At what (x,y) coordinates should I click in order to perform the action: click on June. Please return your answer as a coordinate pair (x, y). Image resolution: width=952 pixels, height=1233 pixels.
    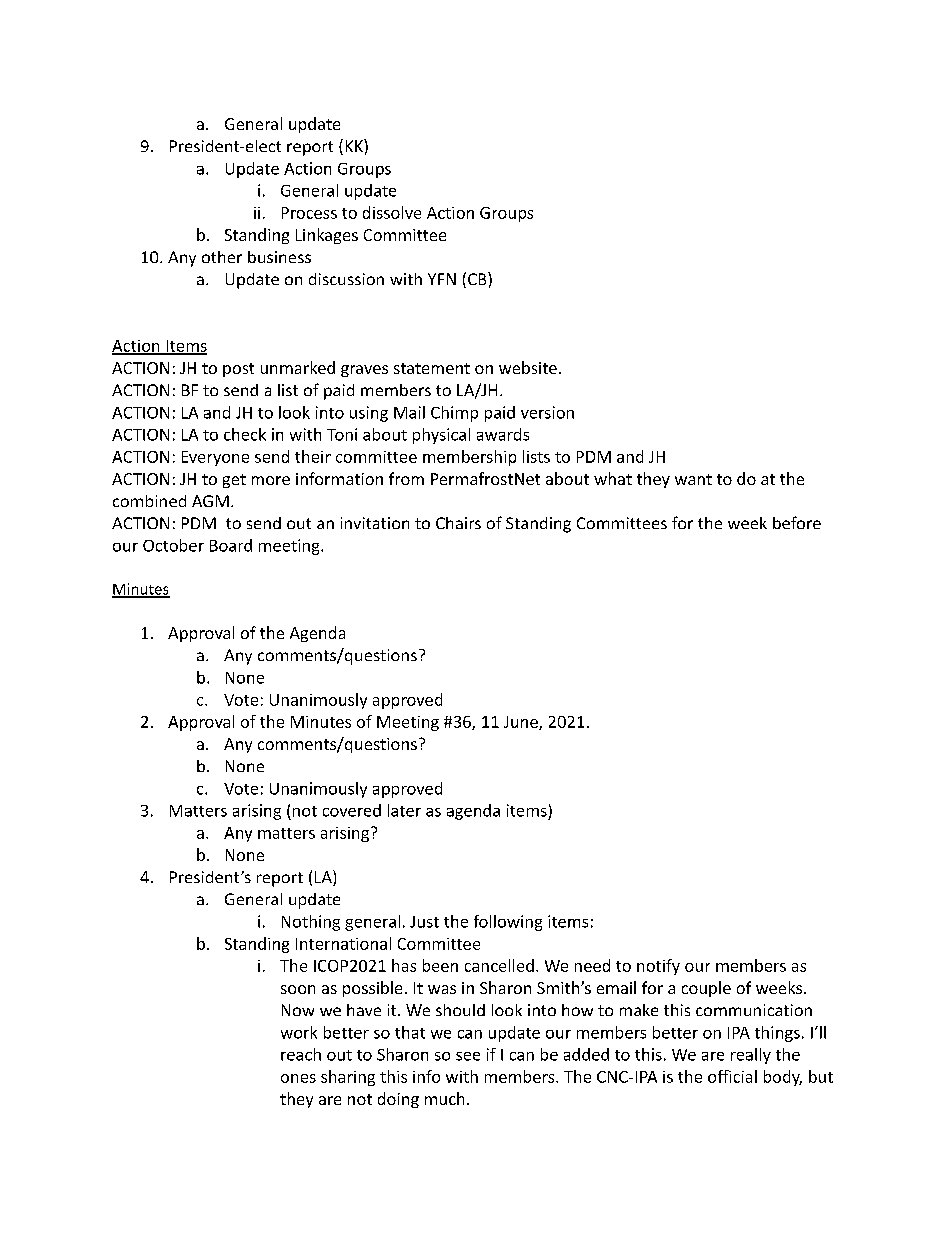
    Looking at the image, I should click on (522, 723).
